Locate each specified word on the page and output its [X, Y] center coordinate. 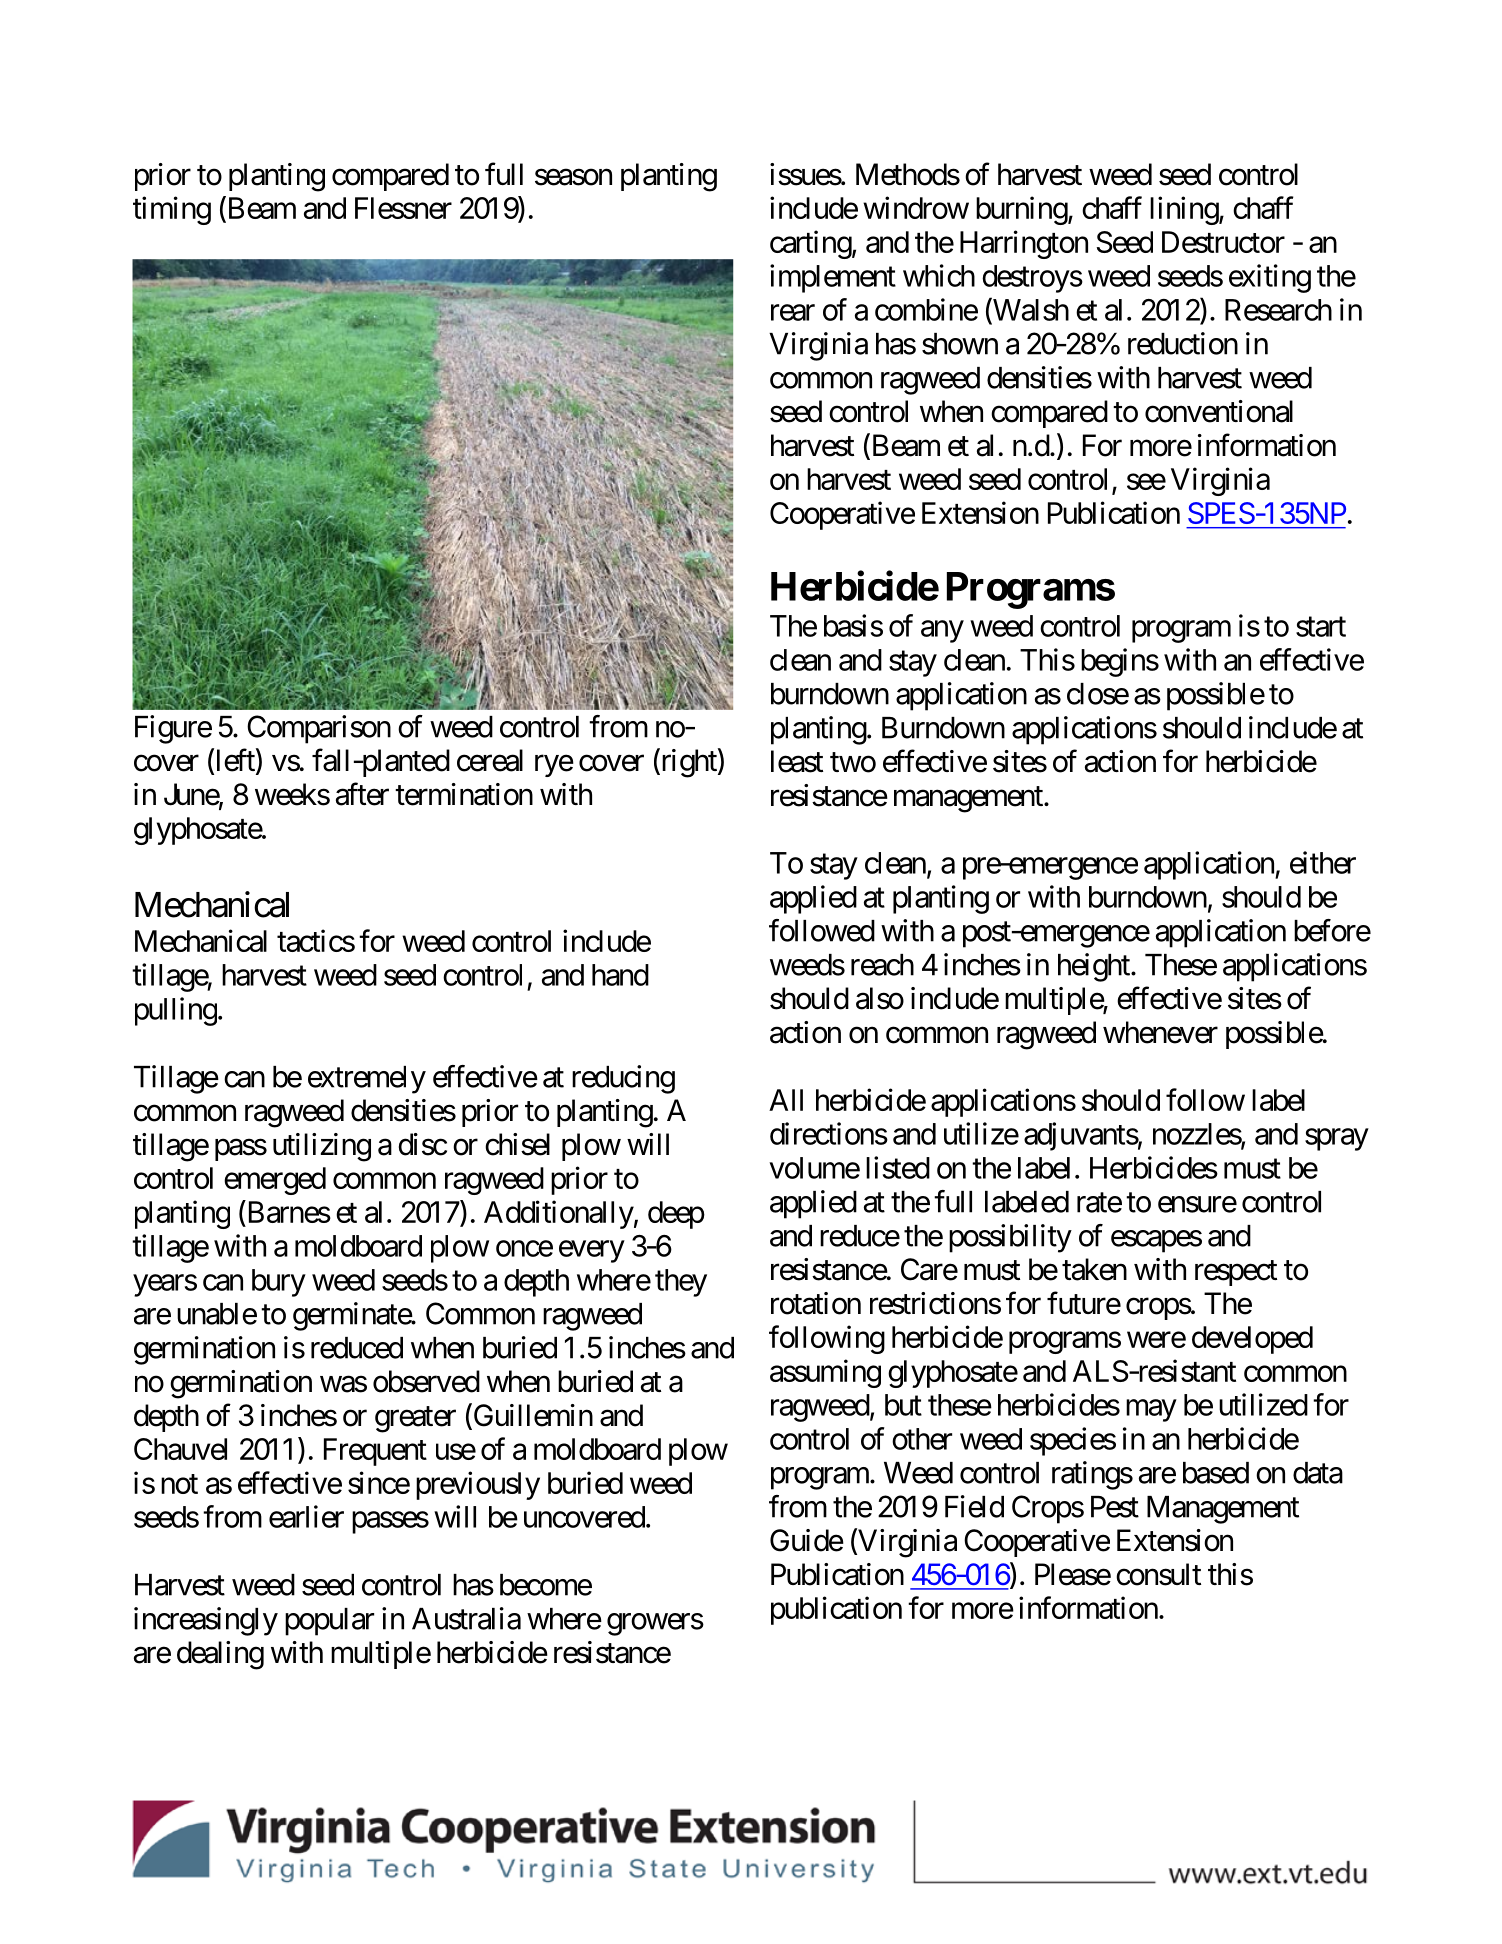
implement [833, 278]
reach [882, 965]
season [573, 177]
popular [329, 1622]
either [1323, 862]
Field [974, 1506]
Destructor [1223, 242]
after [362, 794]
